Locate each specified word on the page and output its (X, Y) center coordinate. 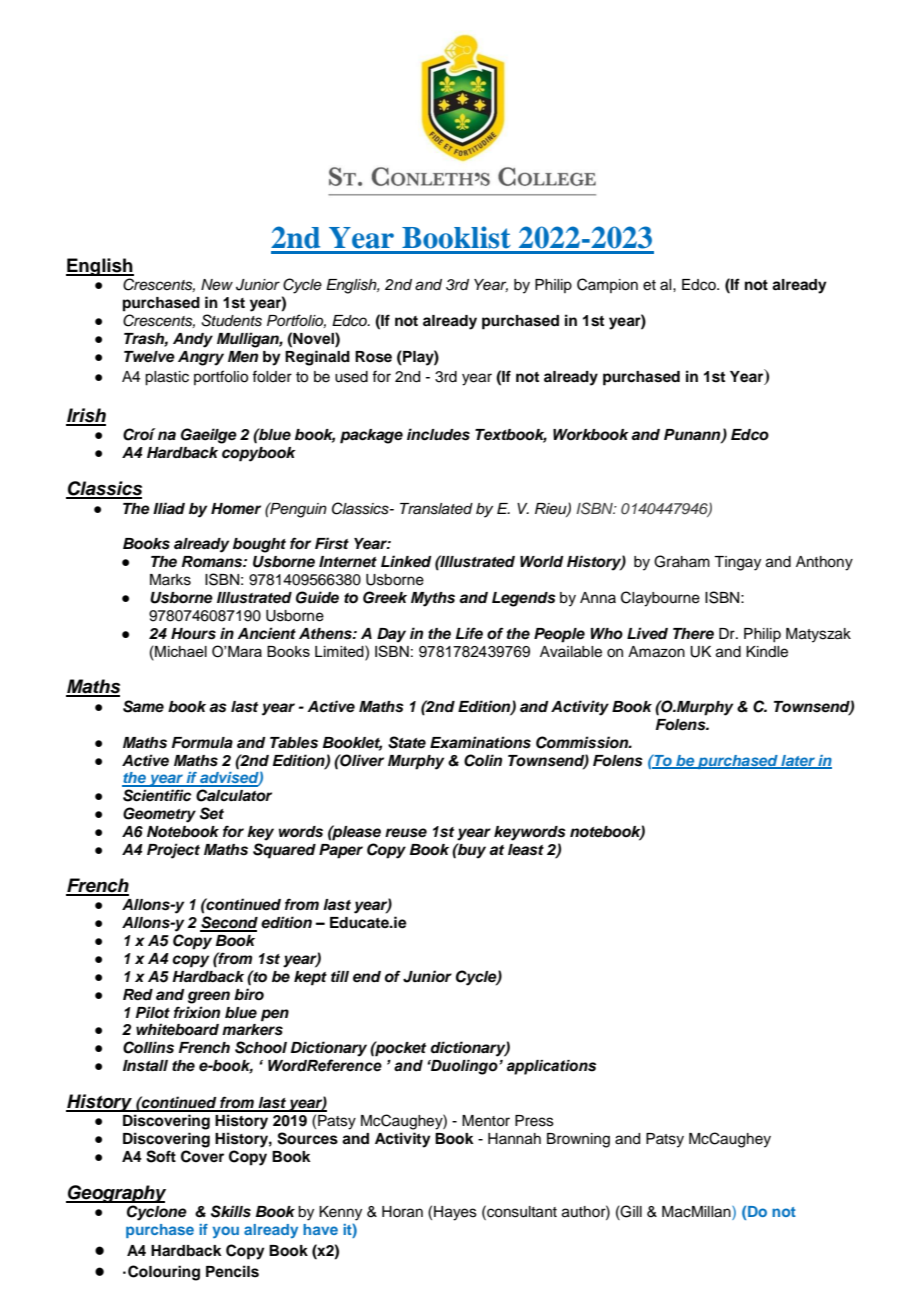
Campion (607, 285)
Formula (202, 743)
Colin (483, 760)
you (225, 1232)
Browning (578, 1140)
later (798, 761)
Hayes (455, 1213)
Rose (373, 357)
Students (231, 320)
